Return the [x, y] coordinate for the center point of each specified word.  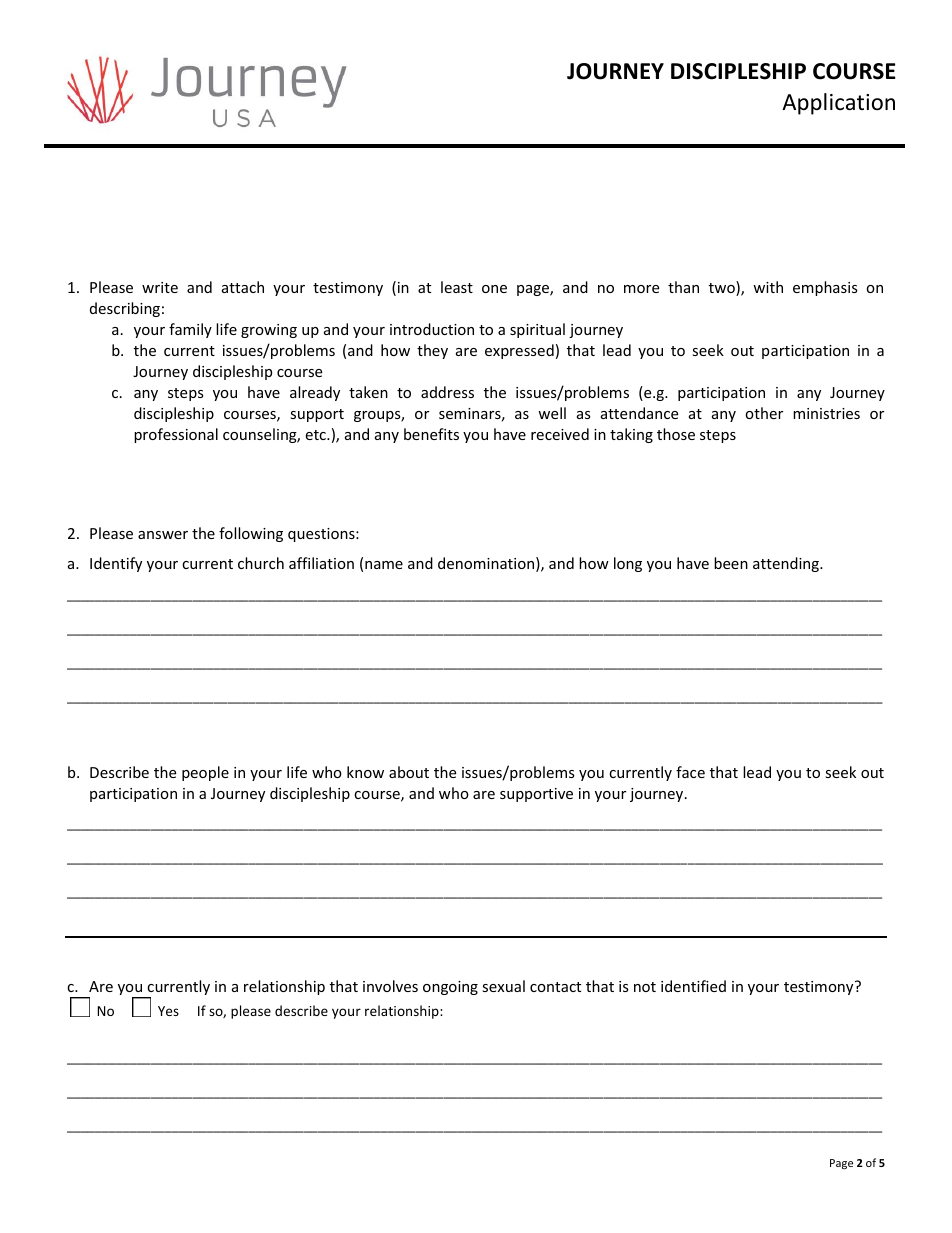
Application [838, 104]
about [409, 772]
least [457, 287]
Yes [168, 1011]
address [447, 392]
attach [243, 287]
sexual [503, 986]
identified [693, 986]
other [764, 413]
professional [176, 435]
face [690, 772]
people [205, 773]
